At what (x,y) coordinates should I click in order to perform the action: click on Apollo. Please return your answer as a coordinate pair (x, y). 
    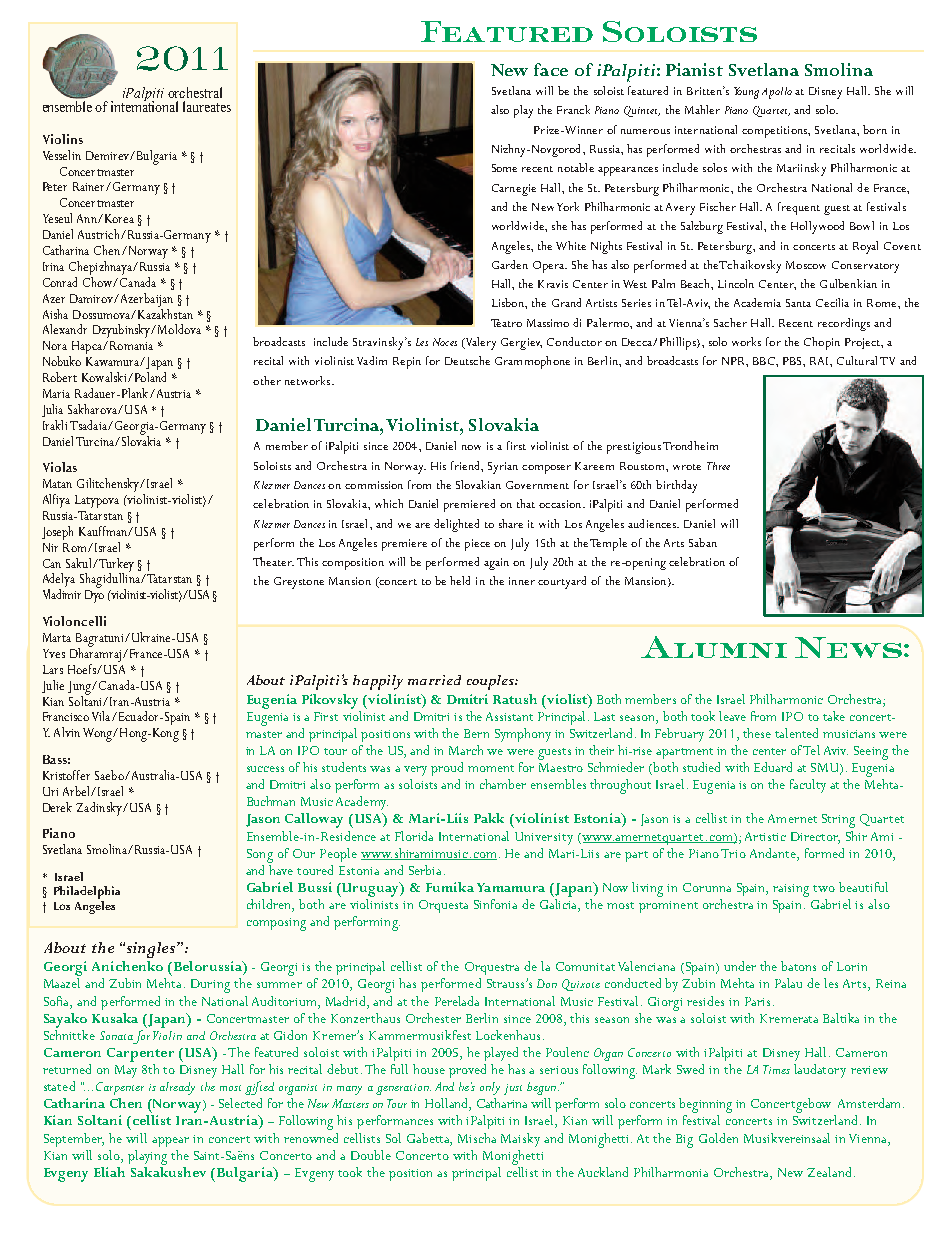
    Looking at the image, I should click on (777, 93).
